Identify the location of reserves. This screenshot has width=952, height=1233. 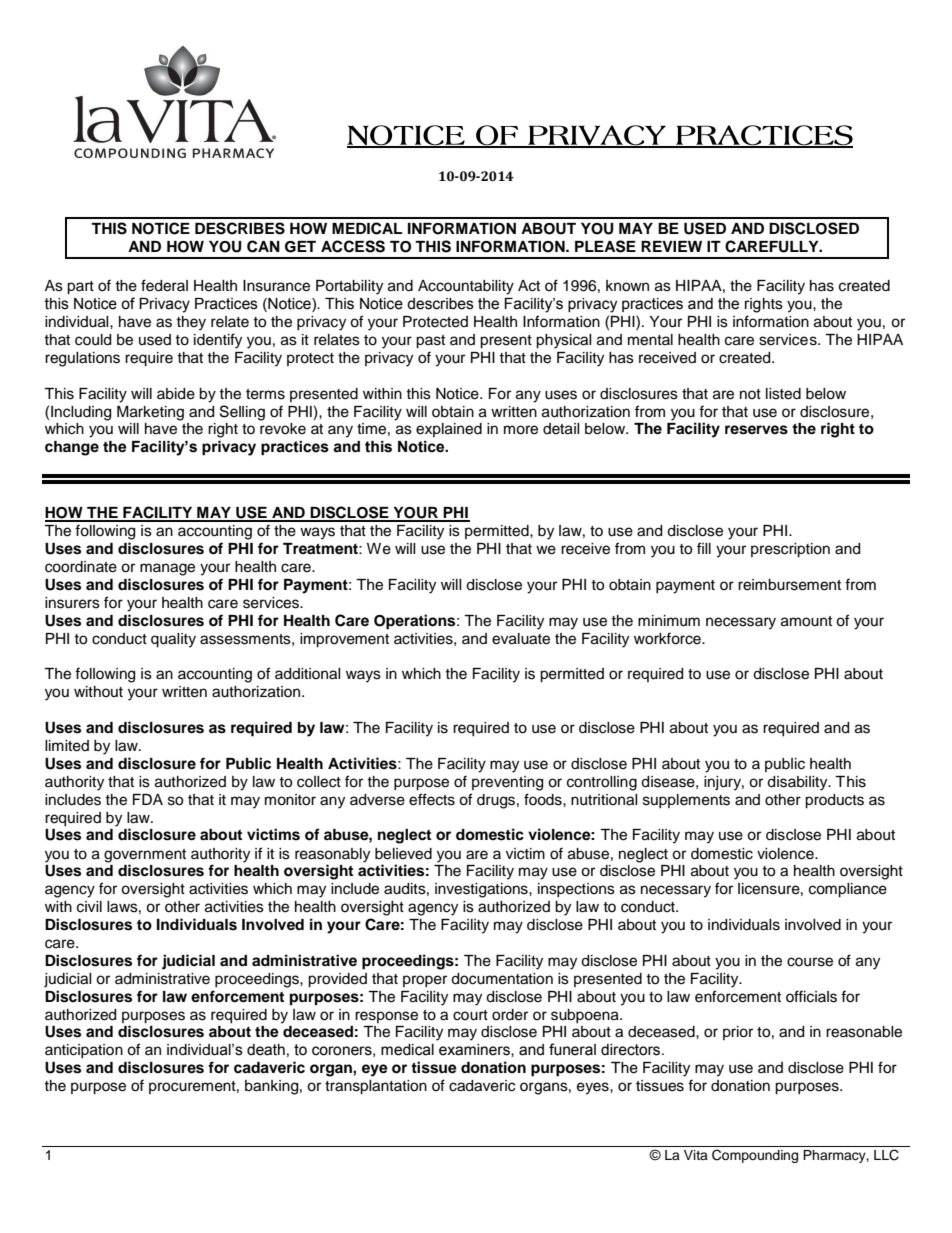
(756, 430).
